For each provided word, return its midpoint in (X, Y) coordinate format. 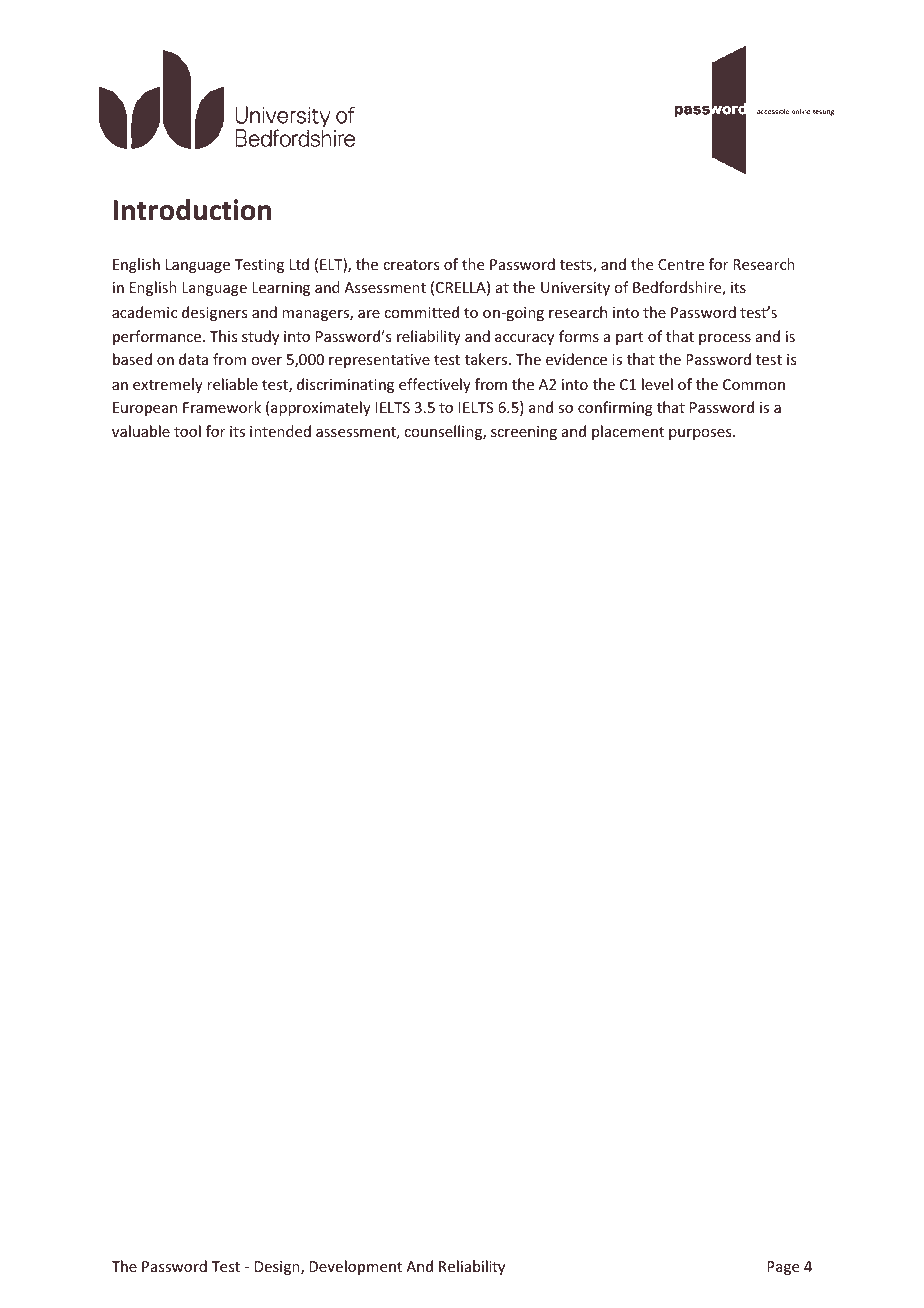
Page (783, 1268)
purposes (701, 434)
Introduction (192, 210)
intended (280, 431)
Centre (681, 264)
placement (628, 432)
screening (524, 433)
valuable (141, 431)
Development (355, 1267)
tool (187, 431)
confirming (615, 408)
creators (411, 265)
